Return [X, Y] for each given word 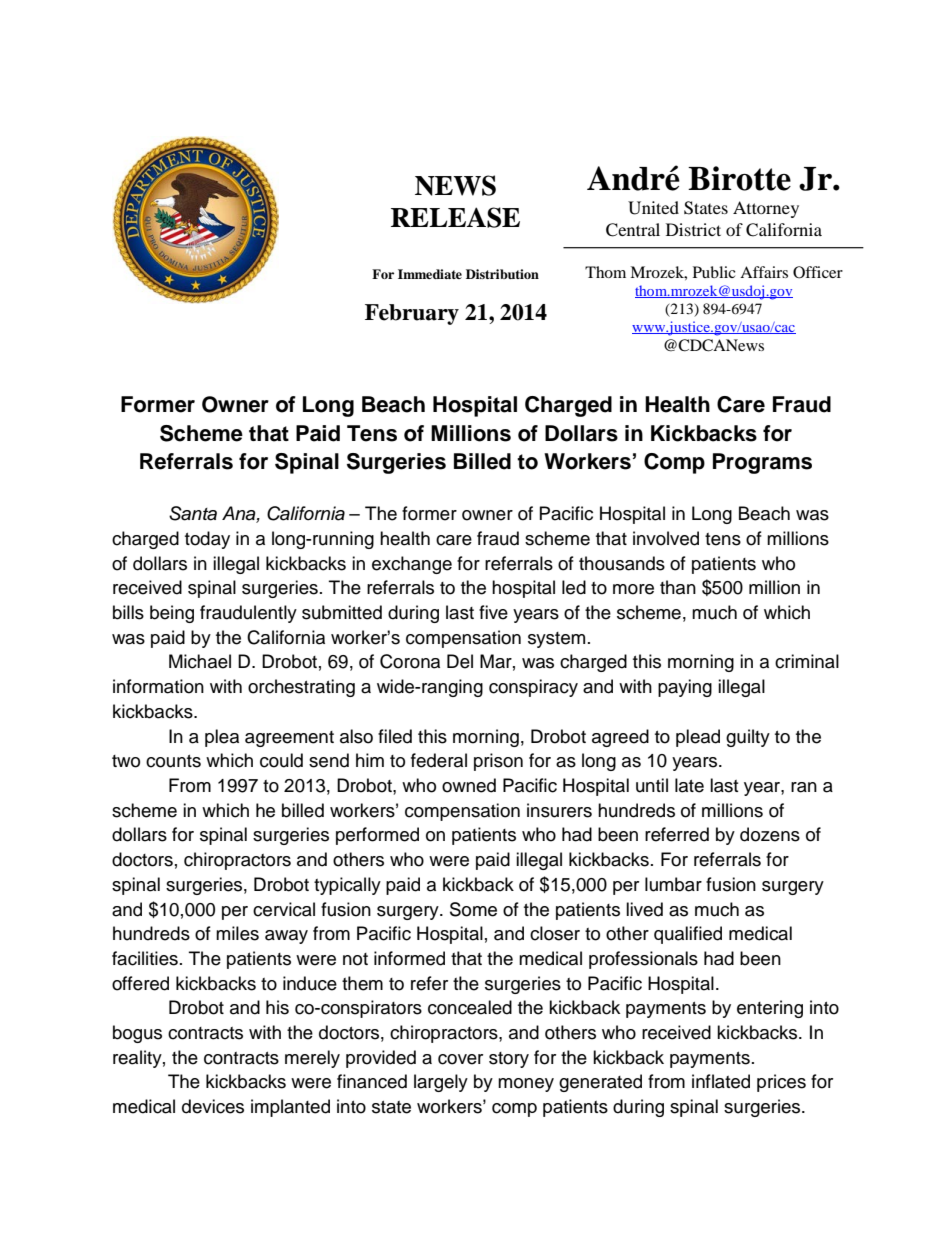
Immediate [430, 274]
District [693, 229]
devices [213, 1106]
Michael [200, 661]
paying [685, 688]
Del [460, 661]
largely [441, 1083]
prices [781, 1083]
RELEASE [455, 217]
